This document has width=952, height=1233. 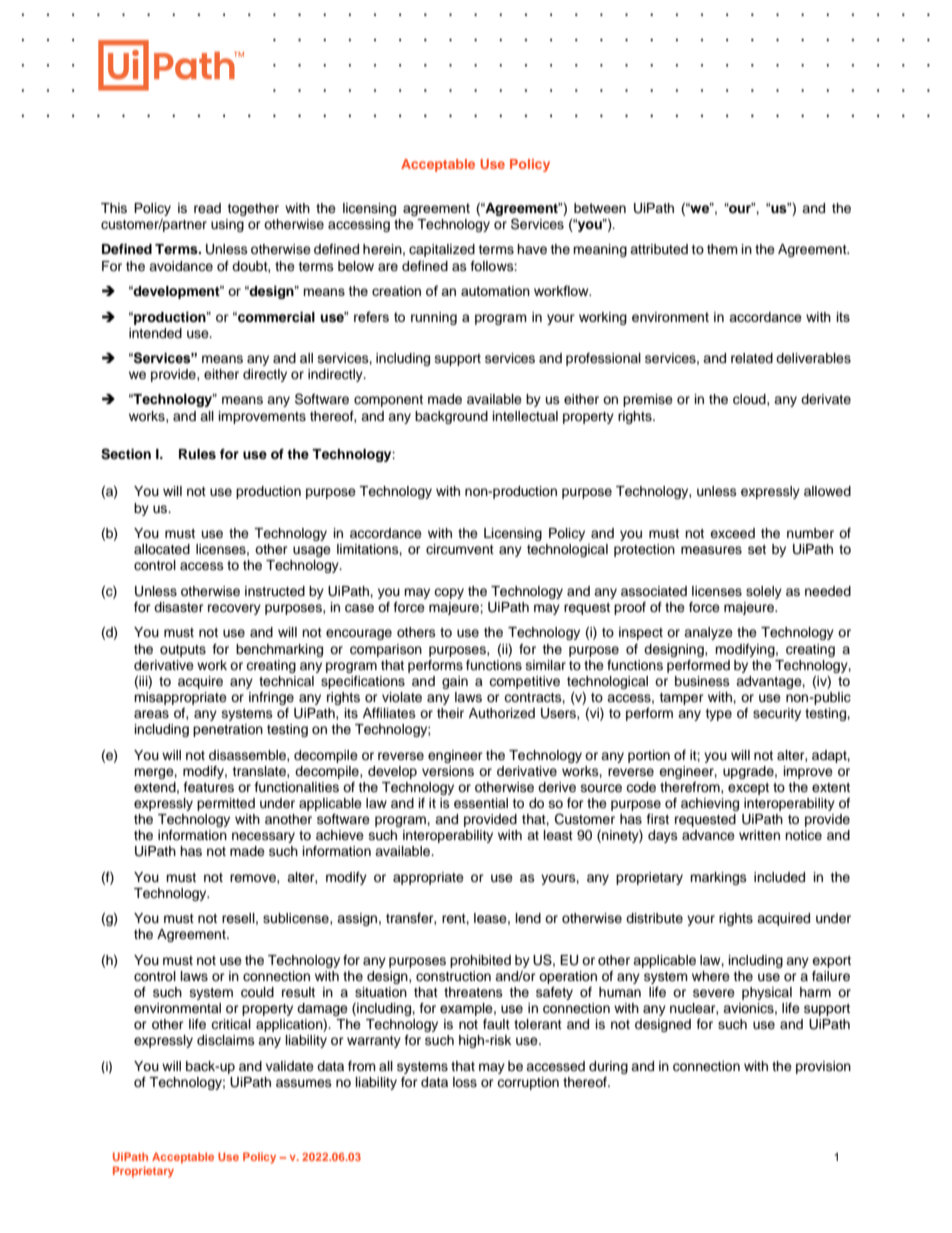 What do you see at coordinates (448, 771) in the document?
I see `versions` at bounding box center [448, 771].
